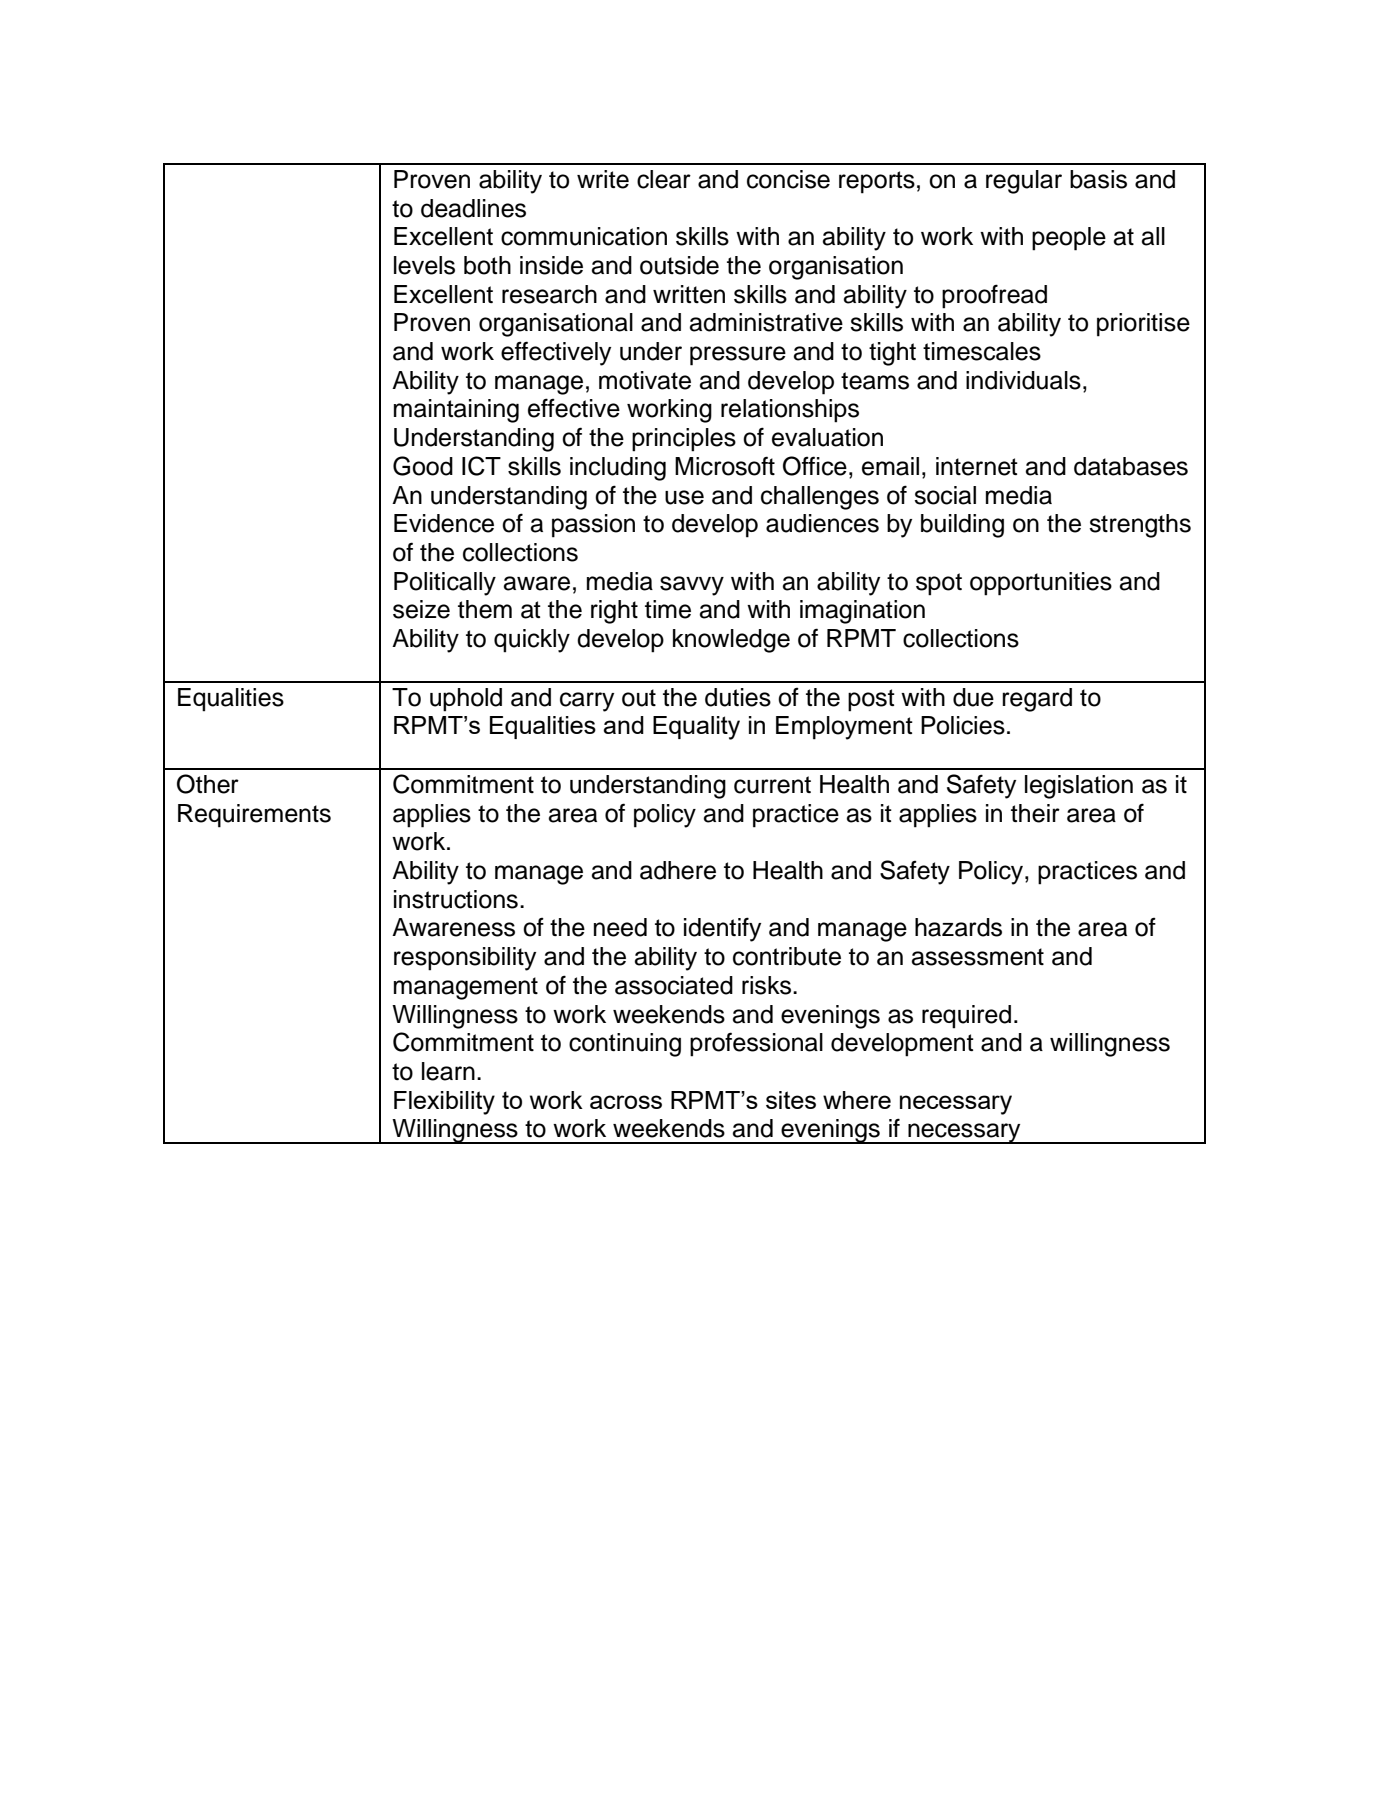 The width and height of the document is (1388, 1797). I want to click on Requirements, so click(254, 816).
